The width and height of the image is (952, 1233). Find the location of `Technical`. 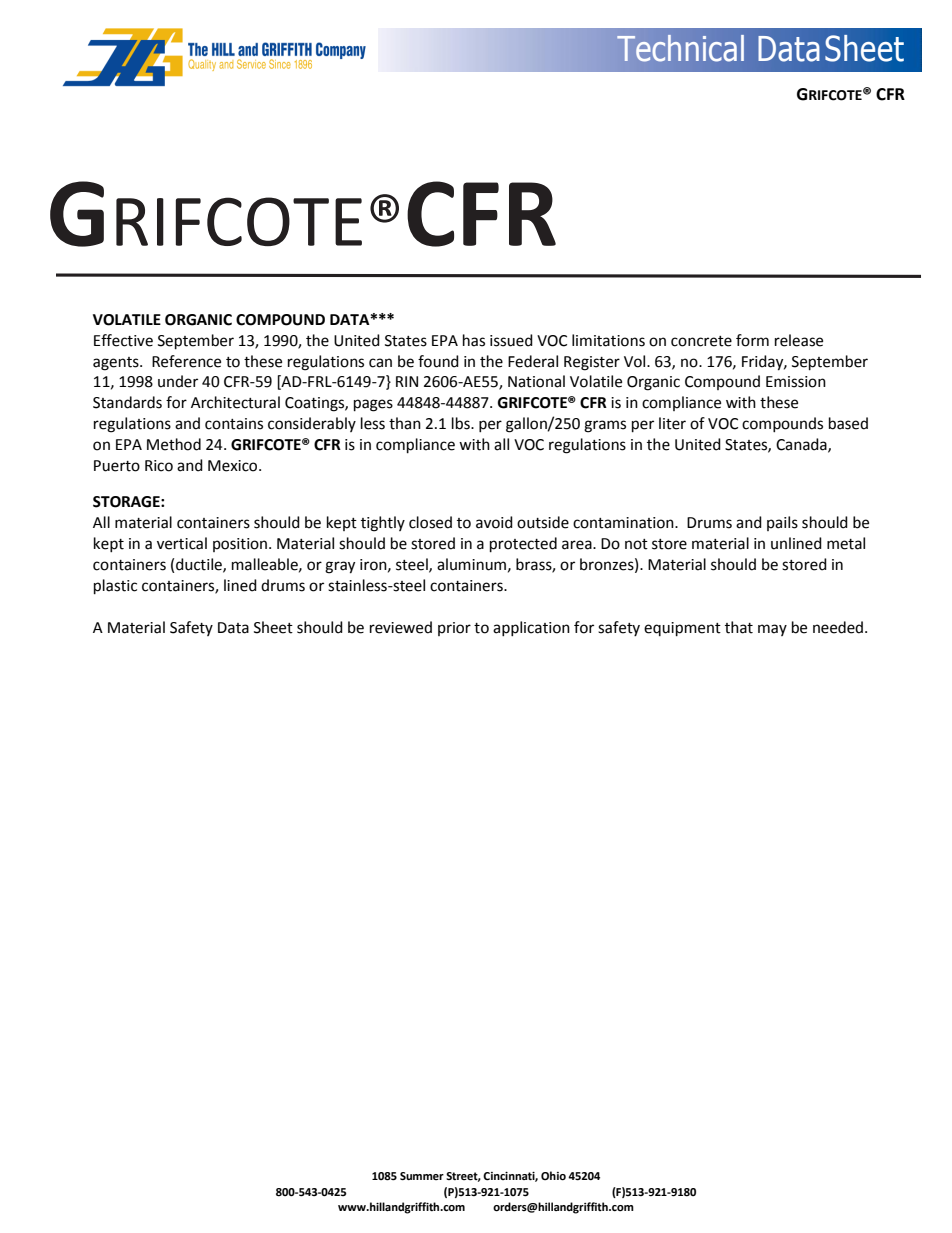

Technical is located at coordinates (680, 48).
